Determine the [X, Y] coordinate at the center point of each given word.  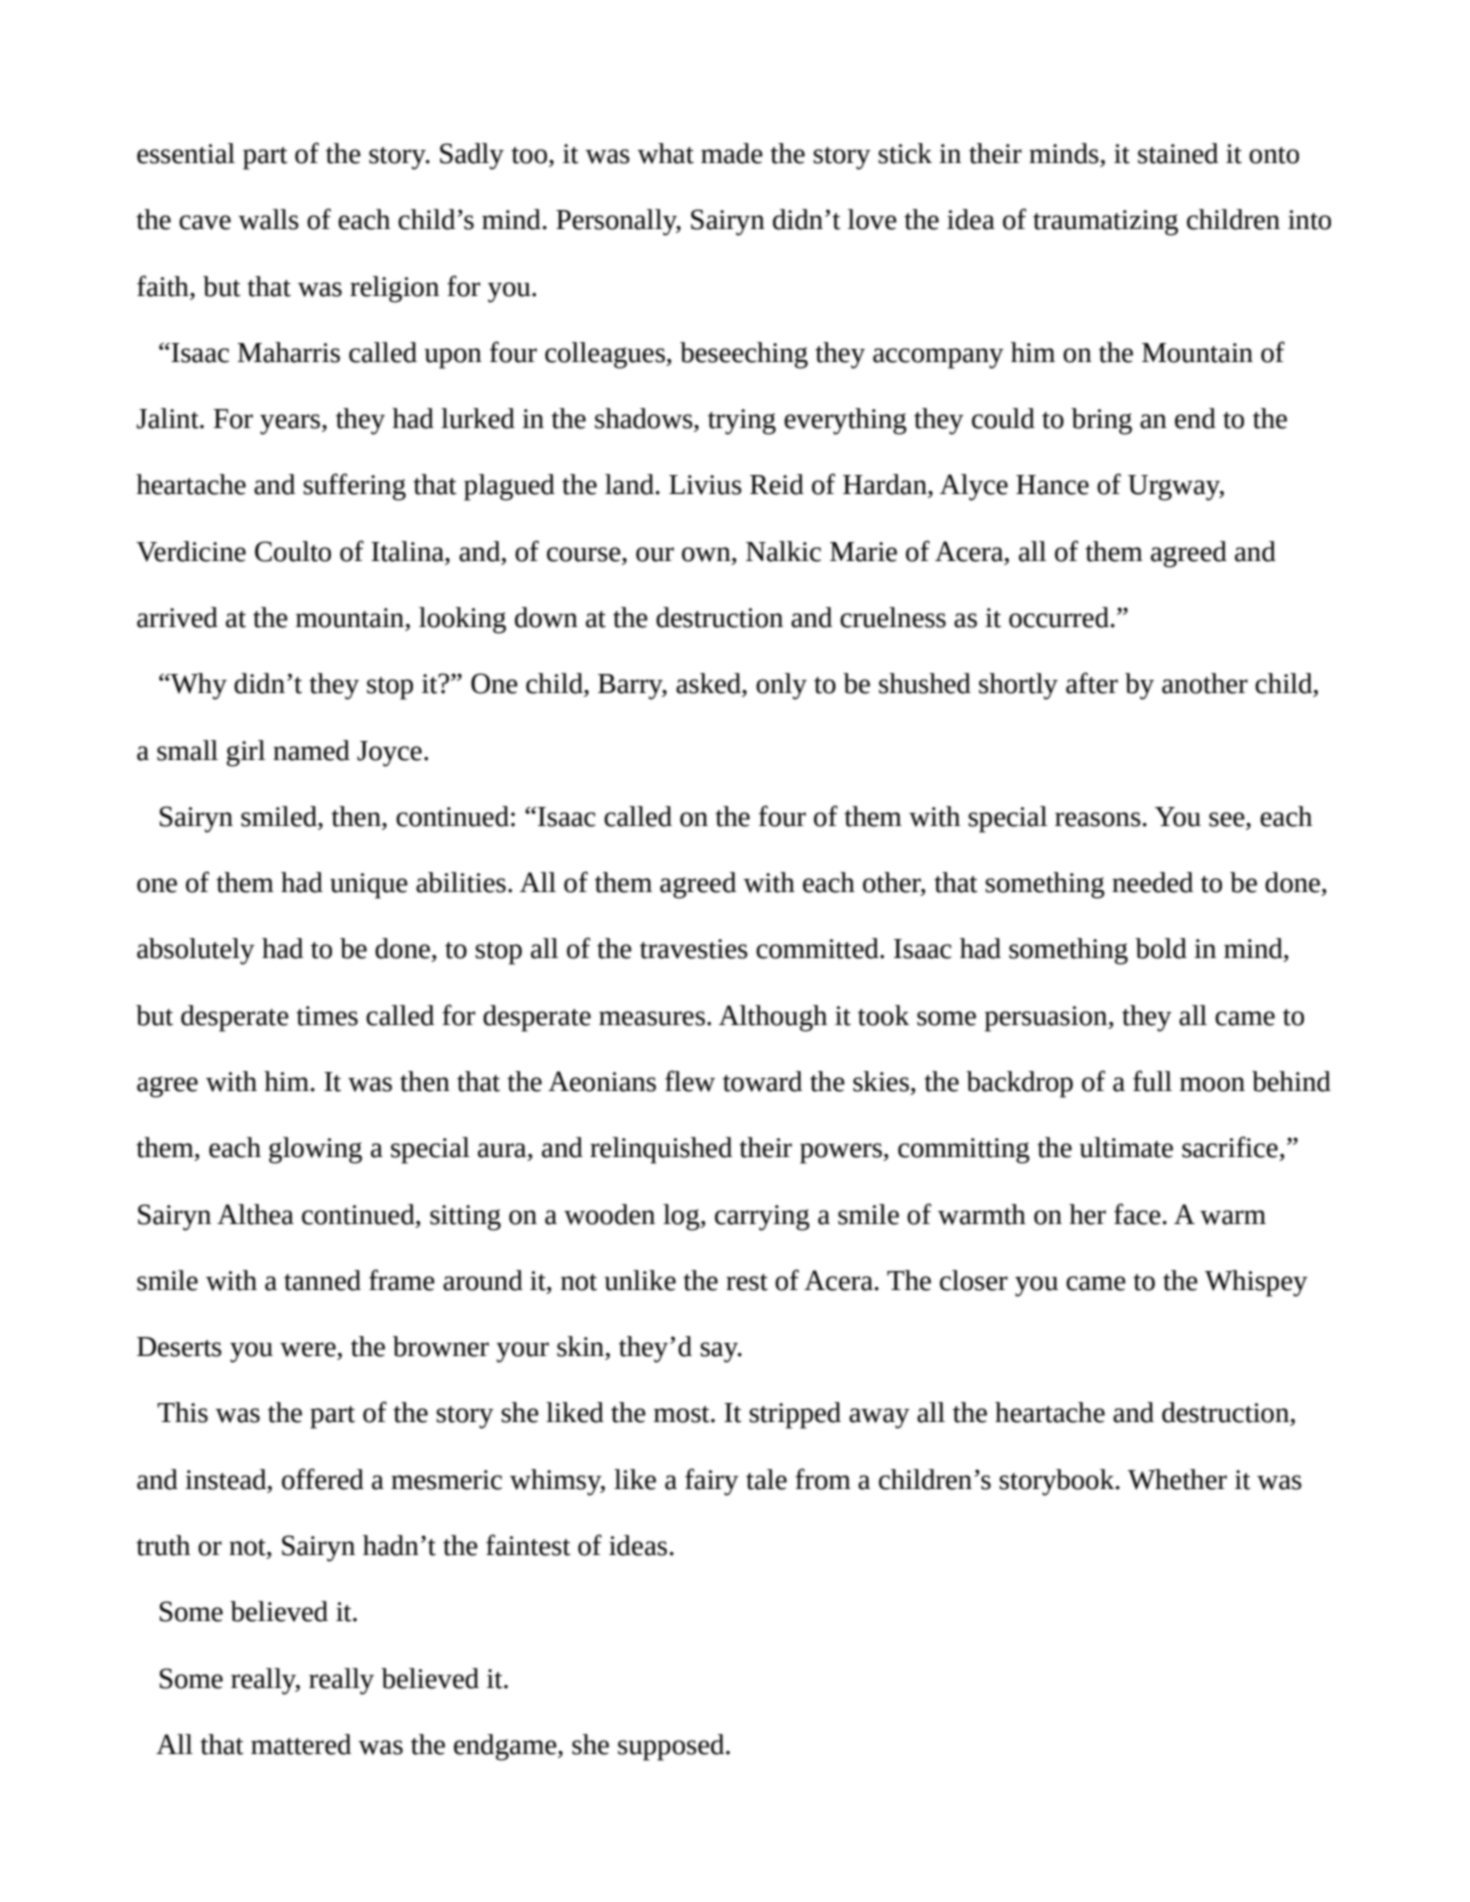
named [311, 750]
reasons [1098, 819]
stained [1178, 153]
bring [1101, 421]
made [732, 153]
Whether [1177, 1479]
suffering [354, 487]
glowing [315, 1150]
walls [268, 219]
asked [709, 684]
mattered [301, 1744]
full [1152, 1081]
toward [762, 1081]
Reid [777, 484]
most [683, 1414]
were [308, 1349]
